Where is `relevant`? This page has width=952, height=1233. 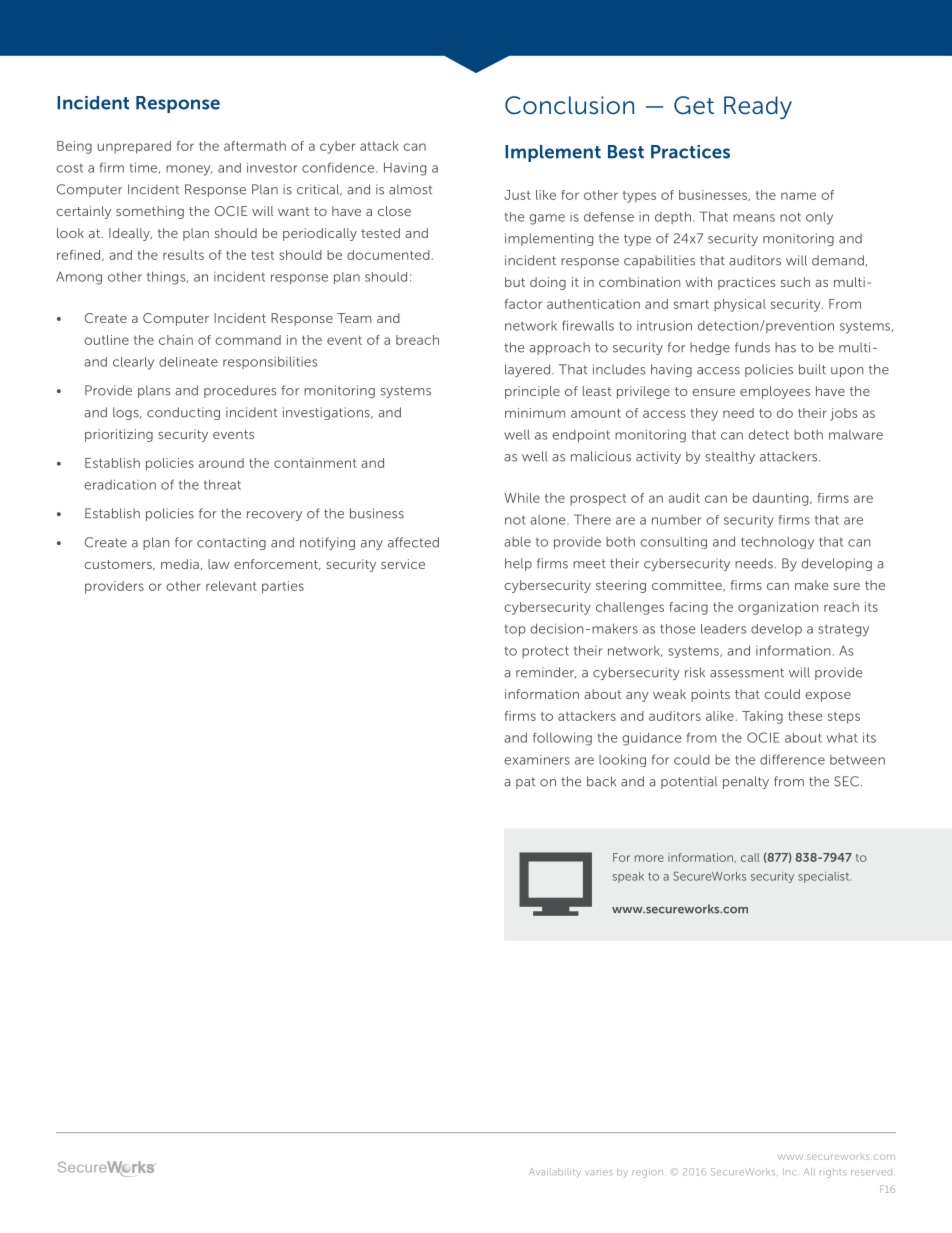
relevant is located at coordinates (231, 586).
